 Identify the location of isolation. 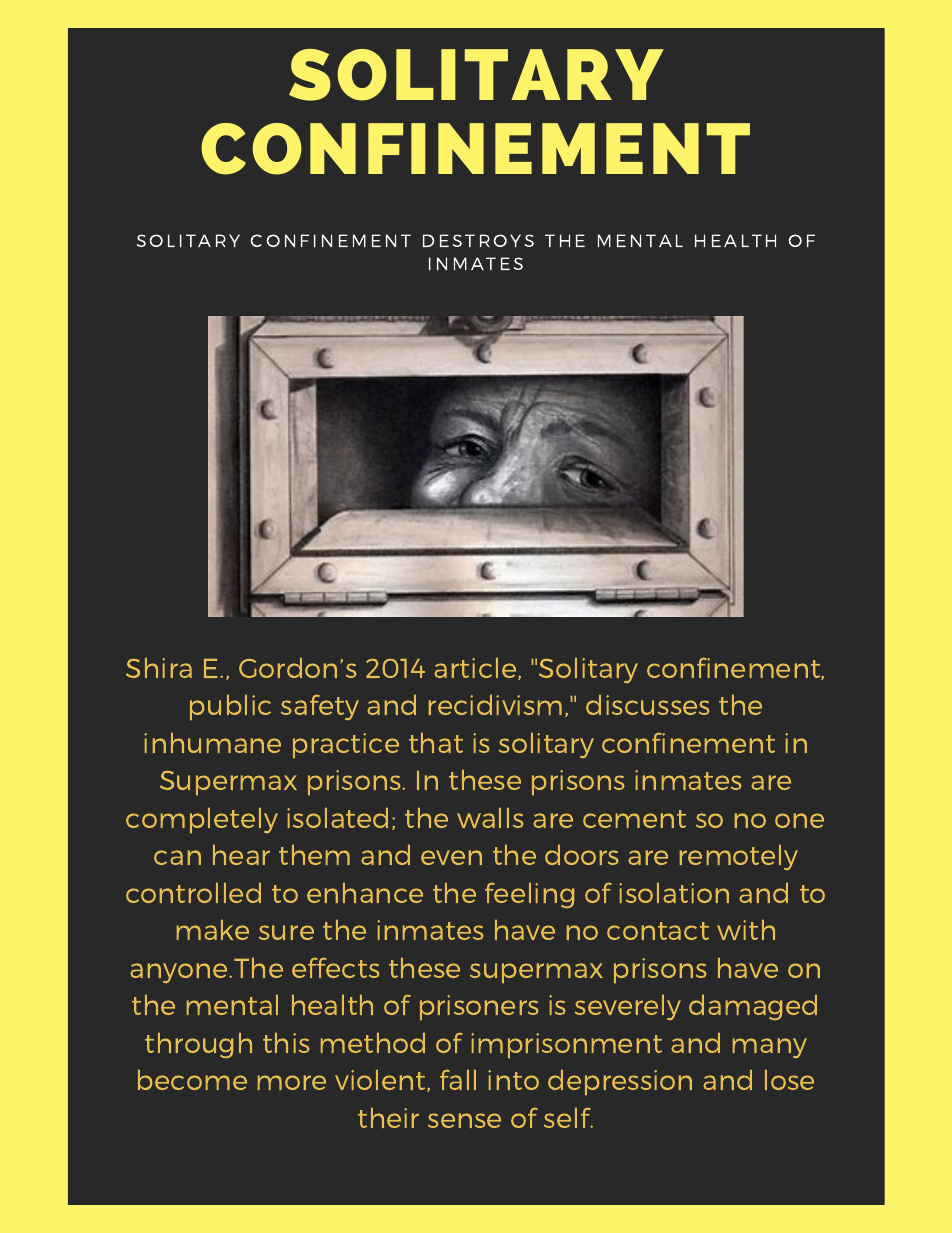
(674, 893).
